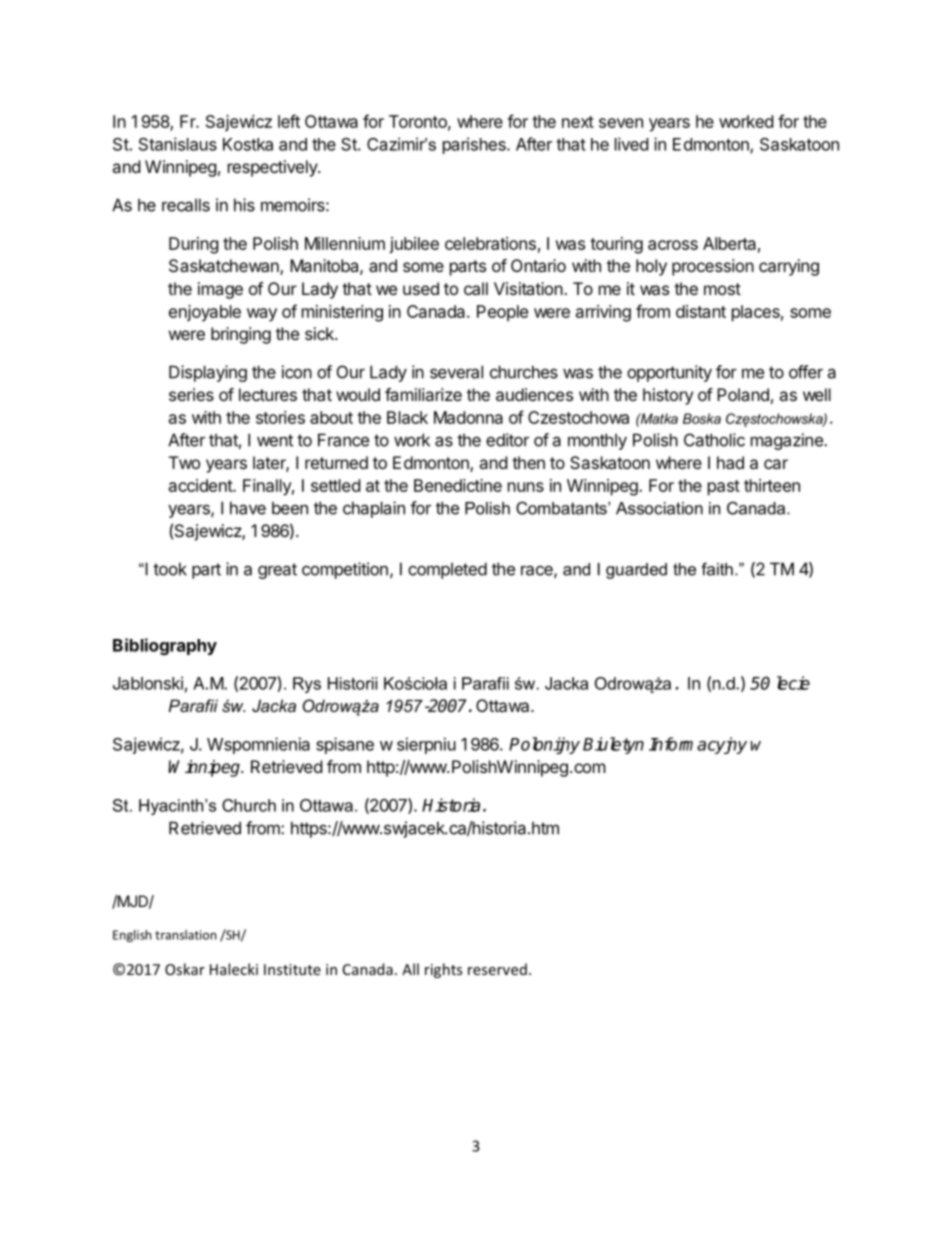  Describe the element at coordinates (185, 935) in the screenshot. I see `translation` at that location.
